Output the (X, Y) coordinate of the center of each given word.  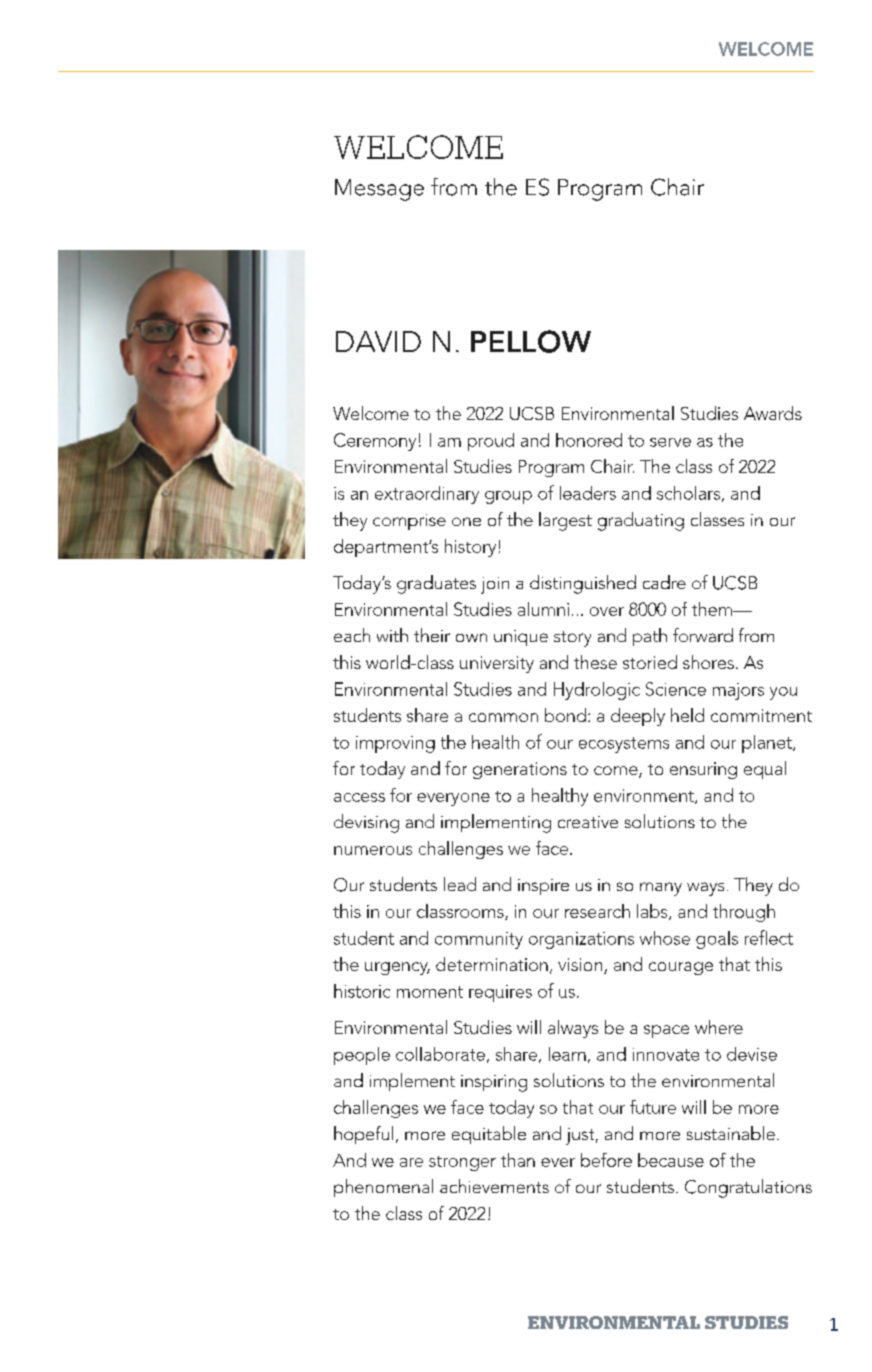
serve (670, 442)
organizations (581, 940)
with (392, 635)
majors (738, 691)
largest (565, 521)
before (606, 1160)
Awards (773, 413)
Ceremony (375, 442)
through (744, 913)
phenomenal (383, 1188)
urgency (397, 968)
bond (565, 715)
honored (589, 440)
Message (379, 190)
